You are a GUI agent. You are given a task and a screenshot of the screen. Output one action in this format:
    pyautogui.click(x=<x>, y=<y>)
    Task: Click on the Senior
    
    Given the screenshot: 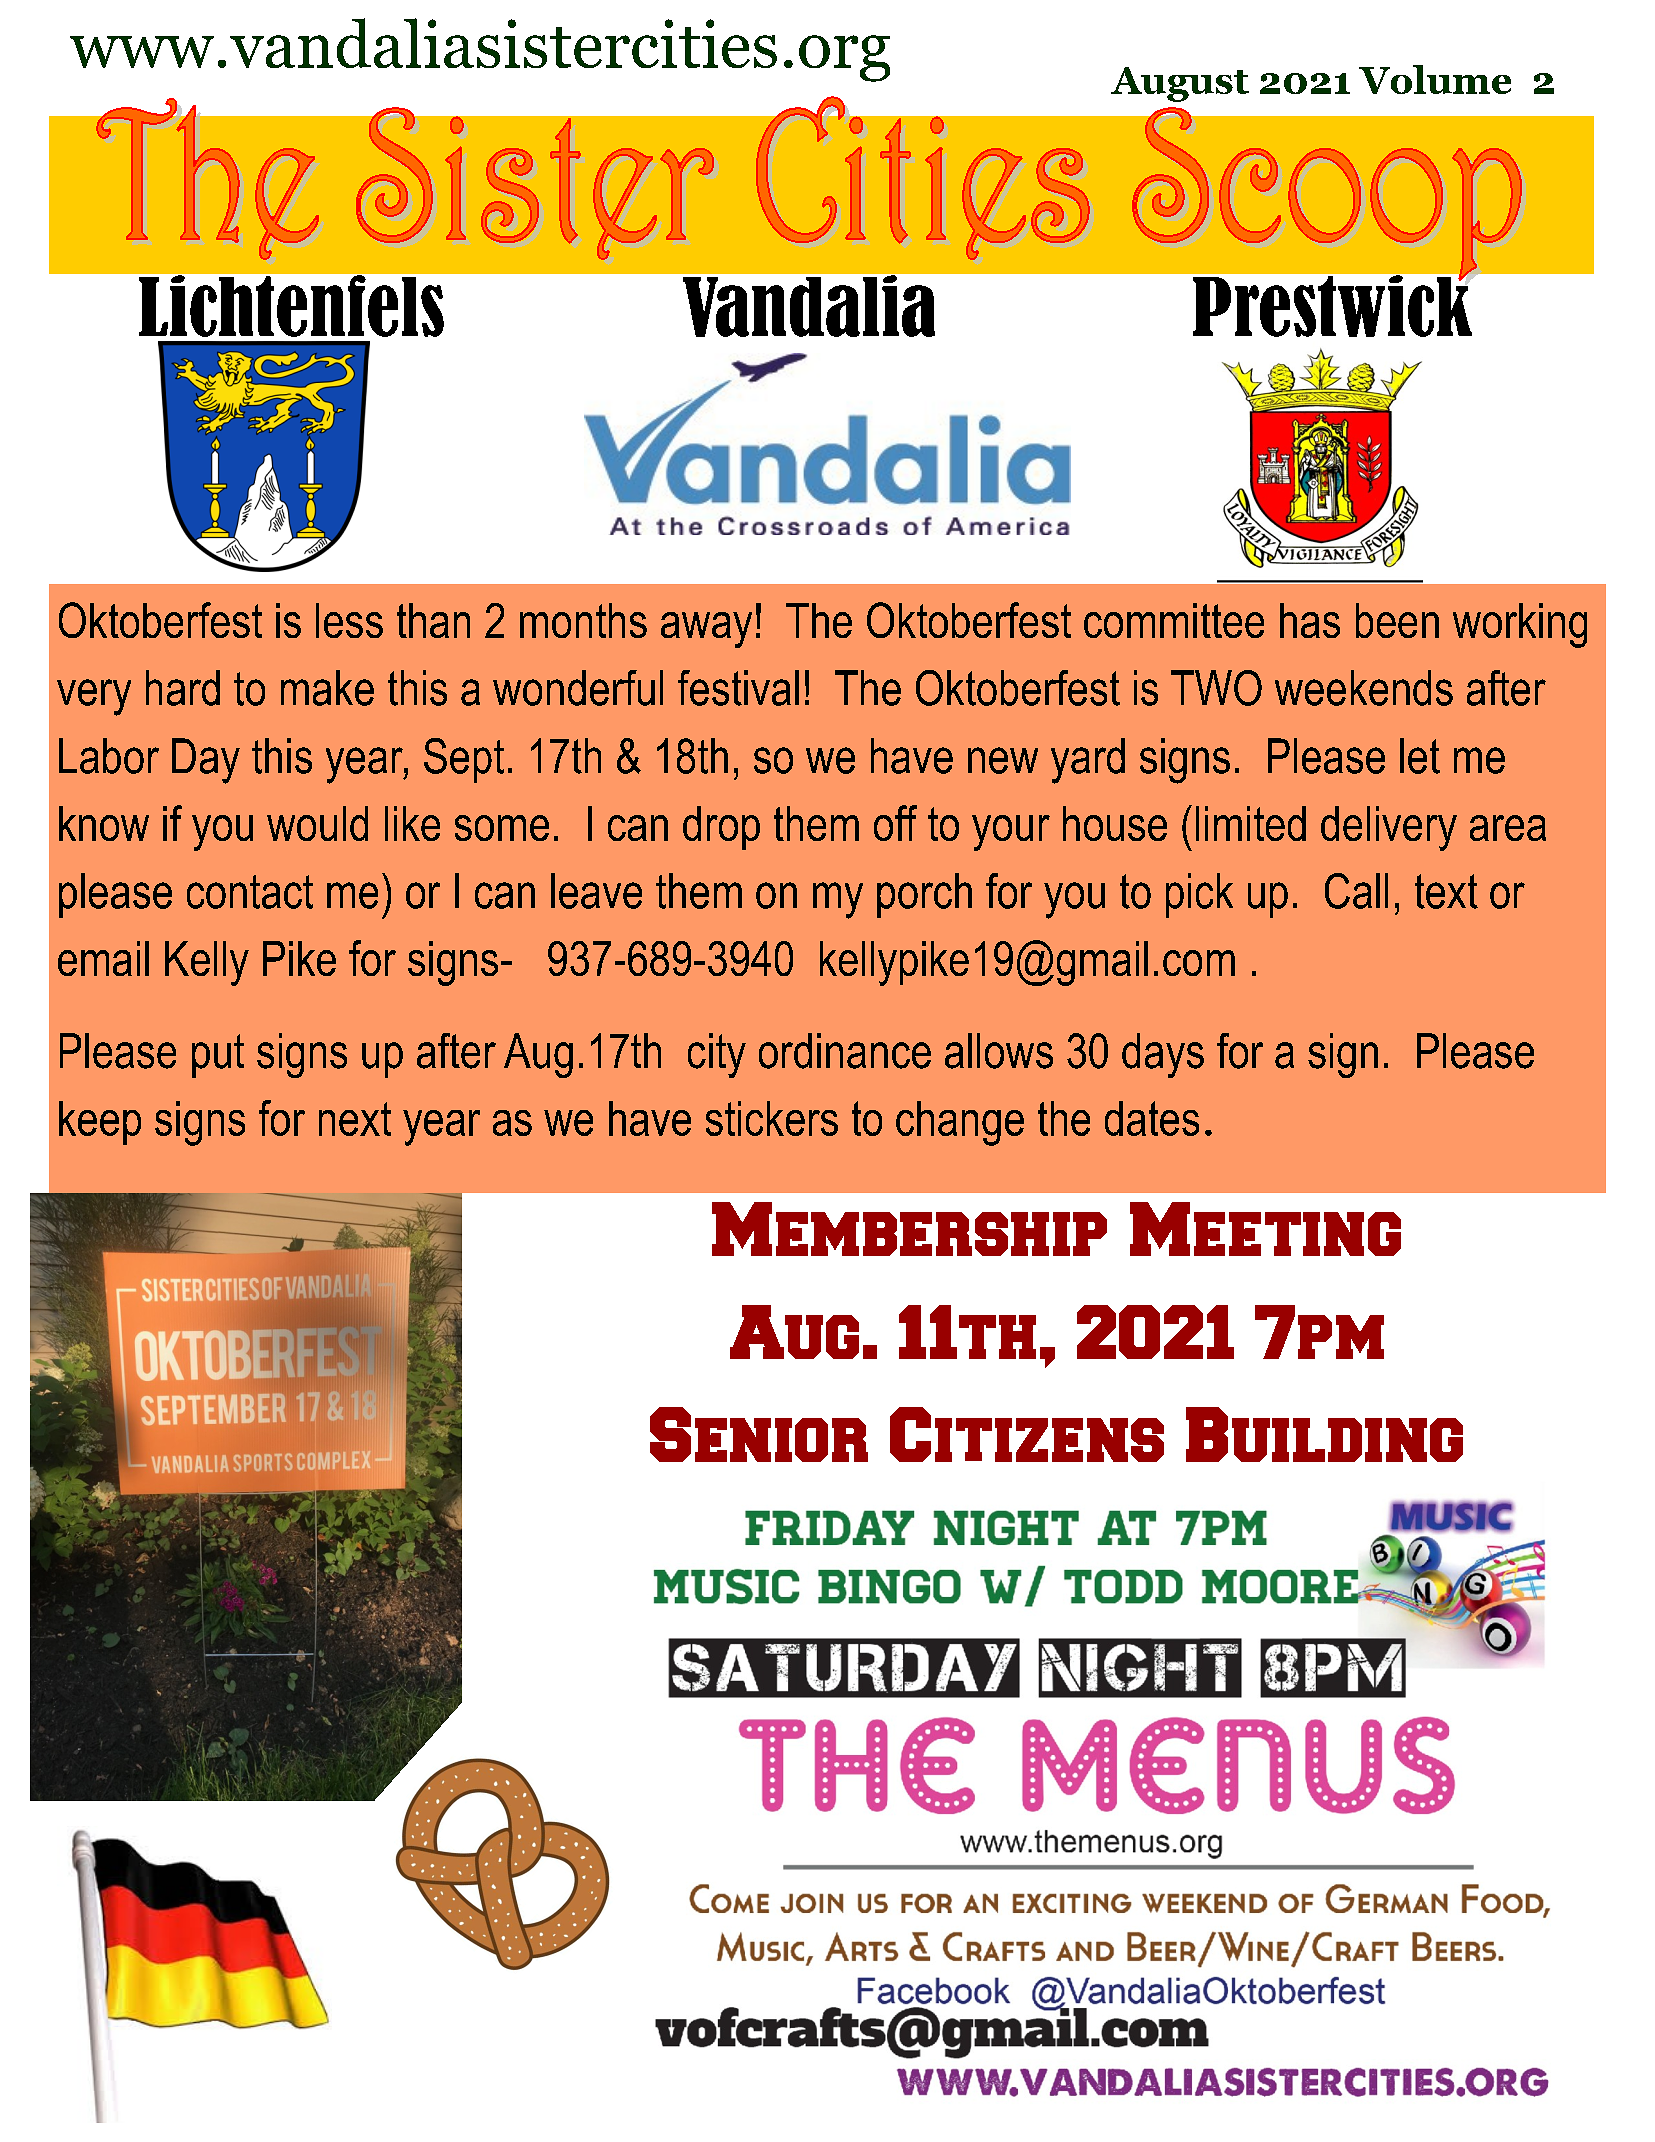 What is the action you would take?
    pyautogui.click(x=759, y=1434)
